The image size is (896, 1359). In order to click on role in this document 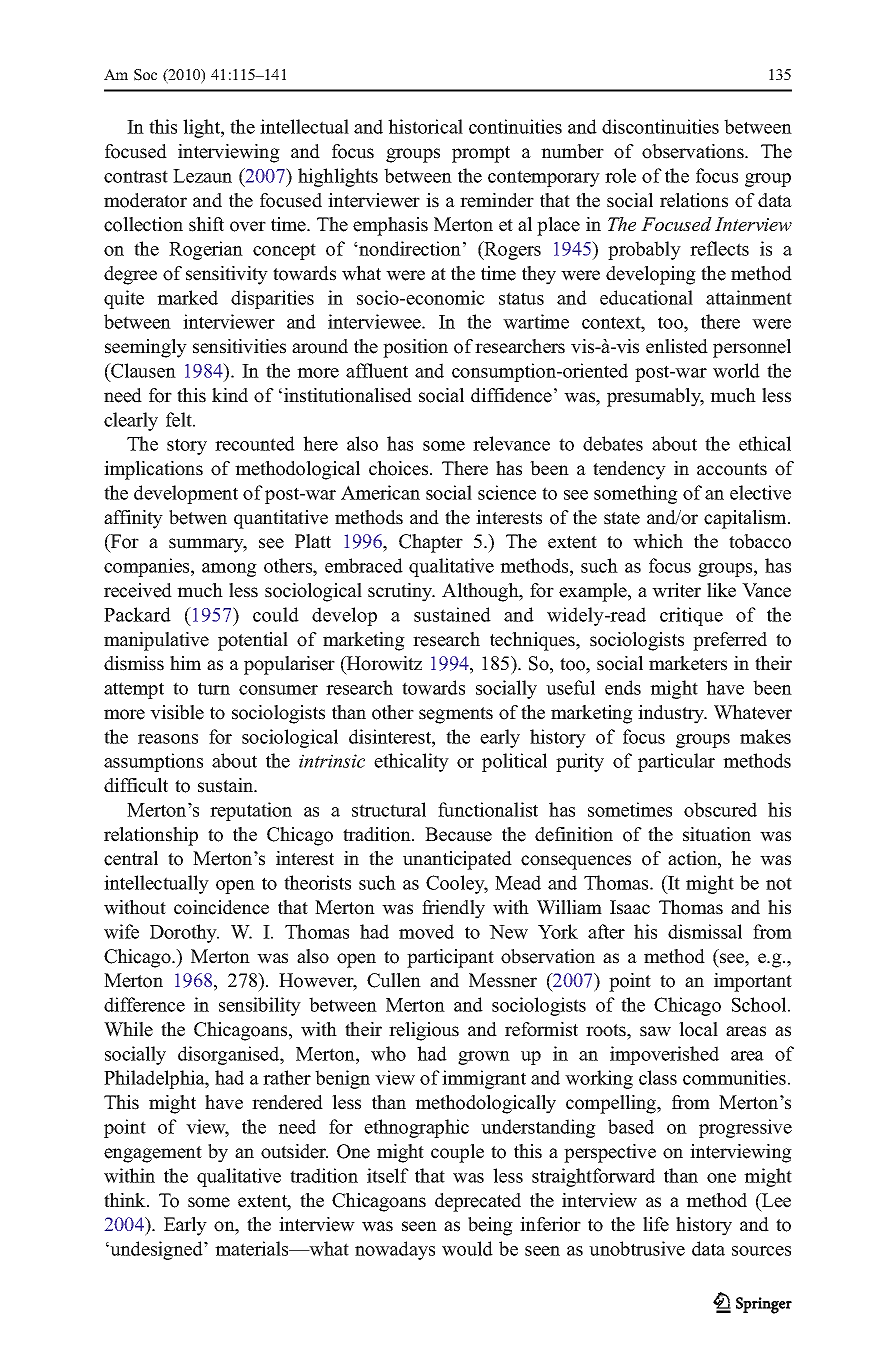, I will do `click(620, 175)`.
